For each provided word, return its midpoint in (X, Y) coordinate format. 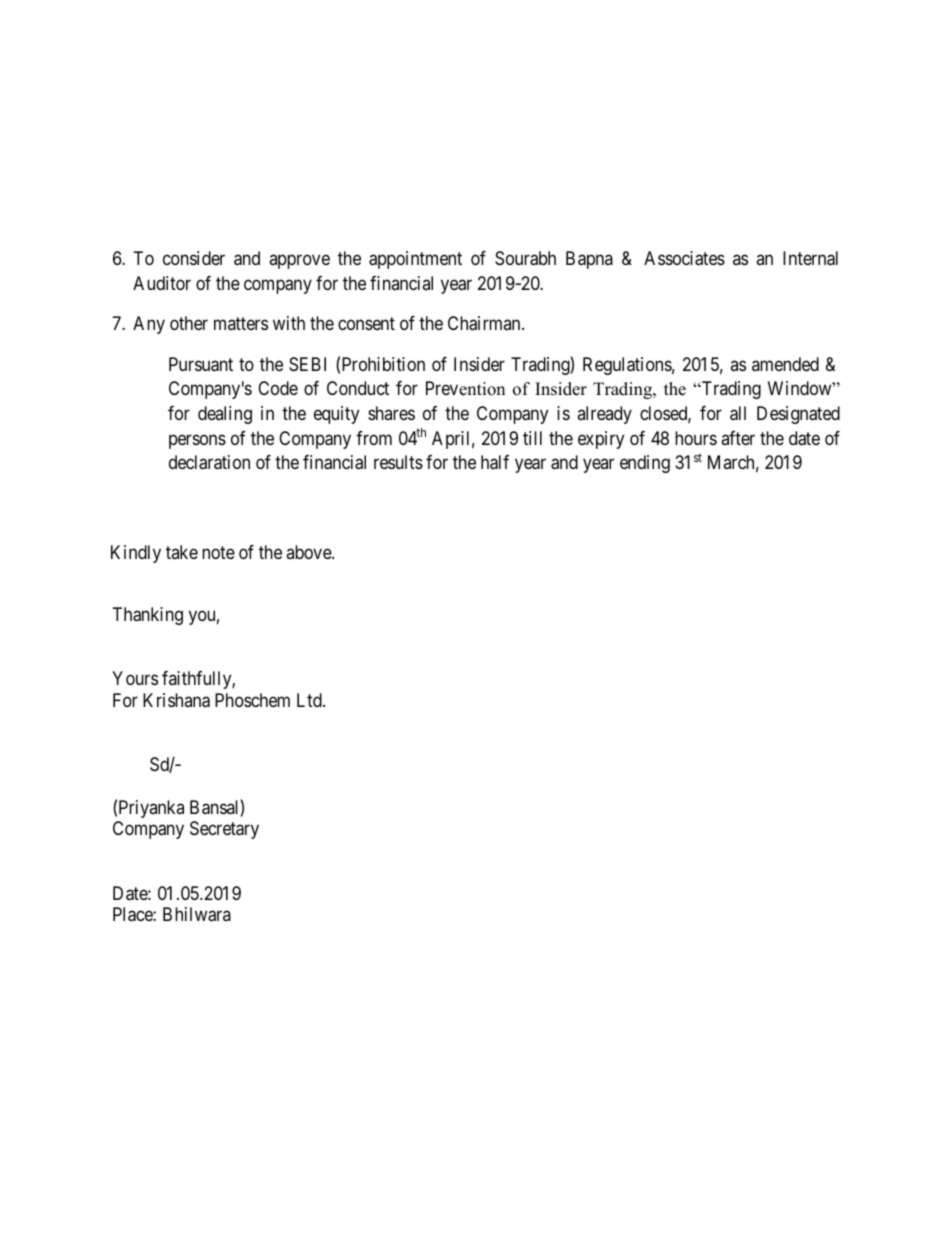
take (182, 552)
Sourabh (525, 258)
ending (645, 464)
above (309, 552)
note (218, 552)
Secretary (224, 830)
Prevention (465, 388)
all (738, 413)
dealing (225, 415)
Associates (684, 258)
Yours (135, 678)
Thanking (148, 616)
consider (194, 258)
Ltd (310, 700)
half (495, 462)
